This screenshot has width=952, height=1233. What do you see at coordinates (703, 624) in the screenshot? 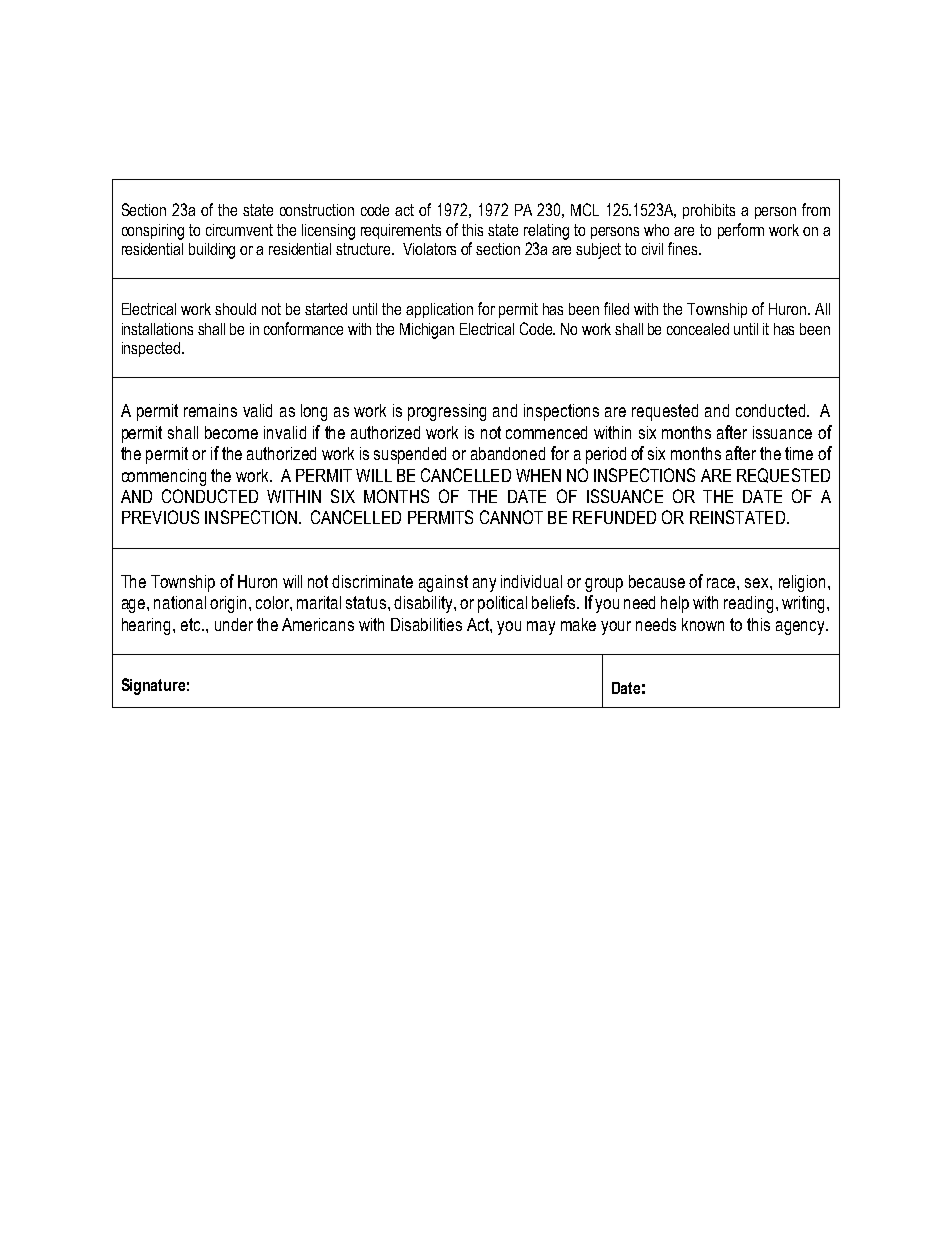
I see `known` at bounding box center [703, 624].
